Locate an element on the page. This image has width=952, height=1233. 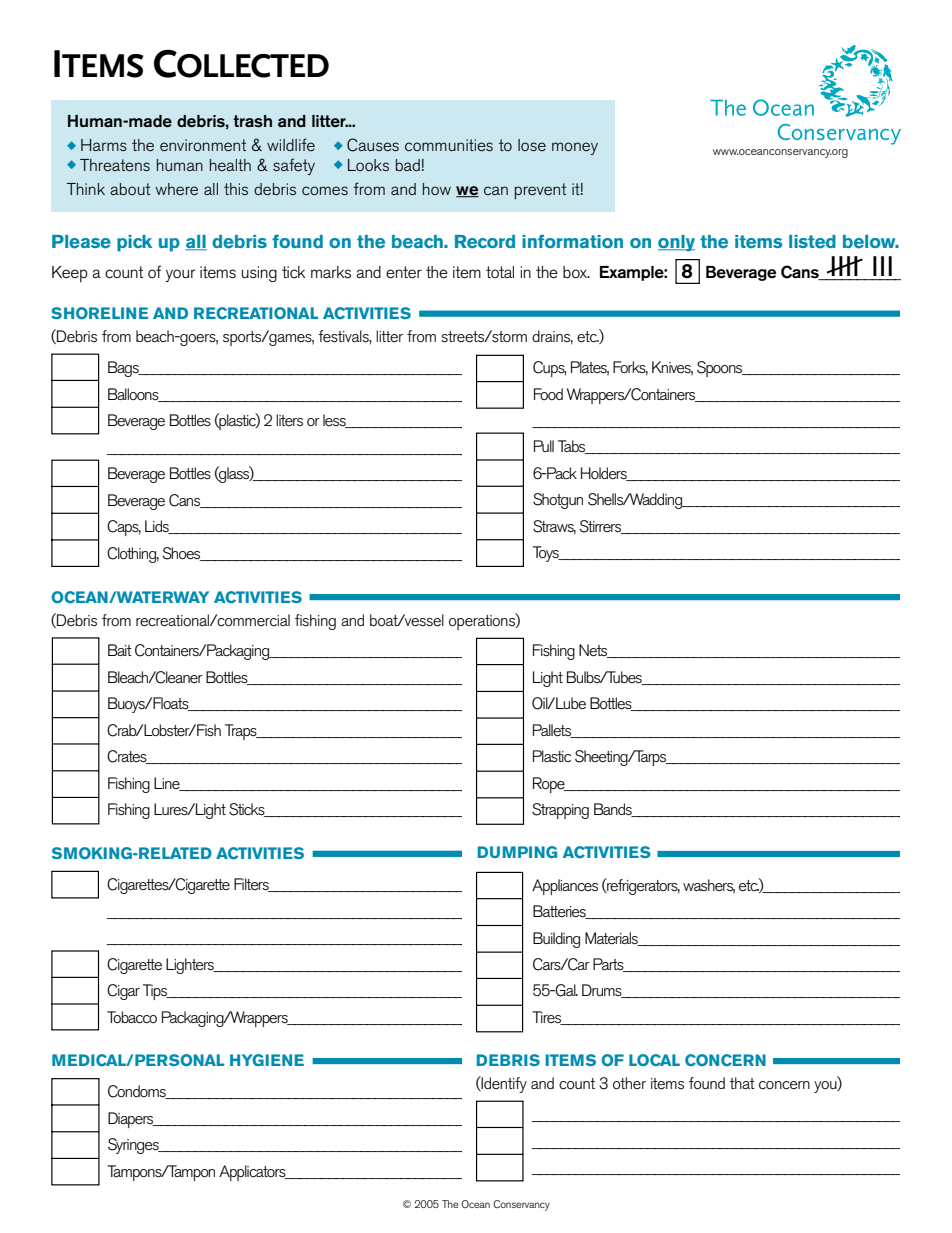
Tobacco is located at coordinates (132, 1017).
